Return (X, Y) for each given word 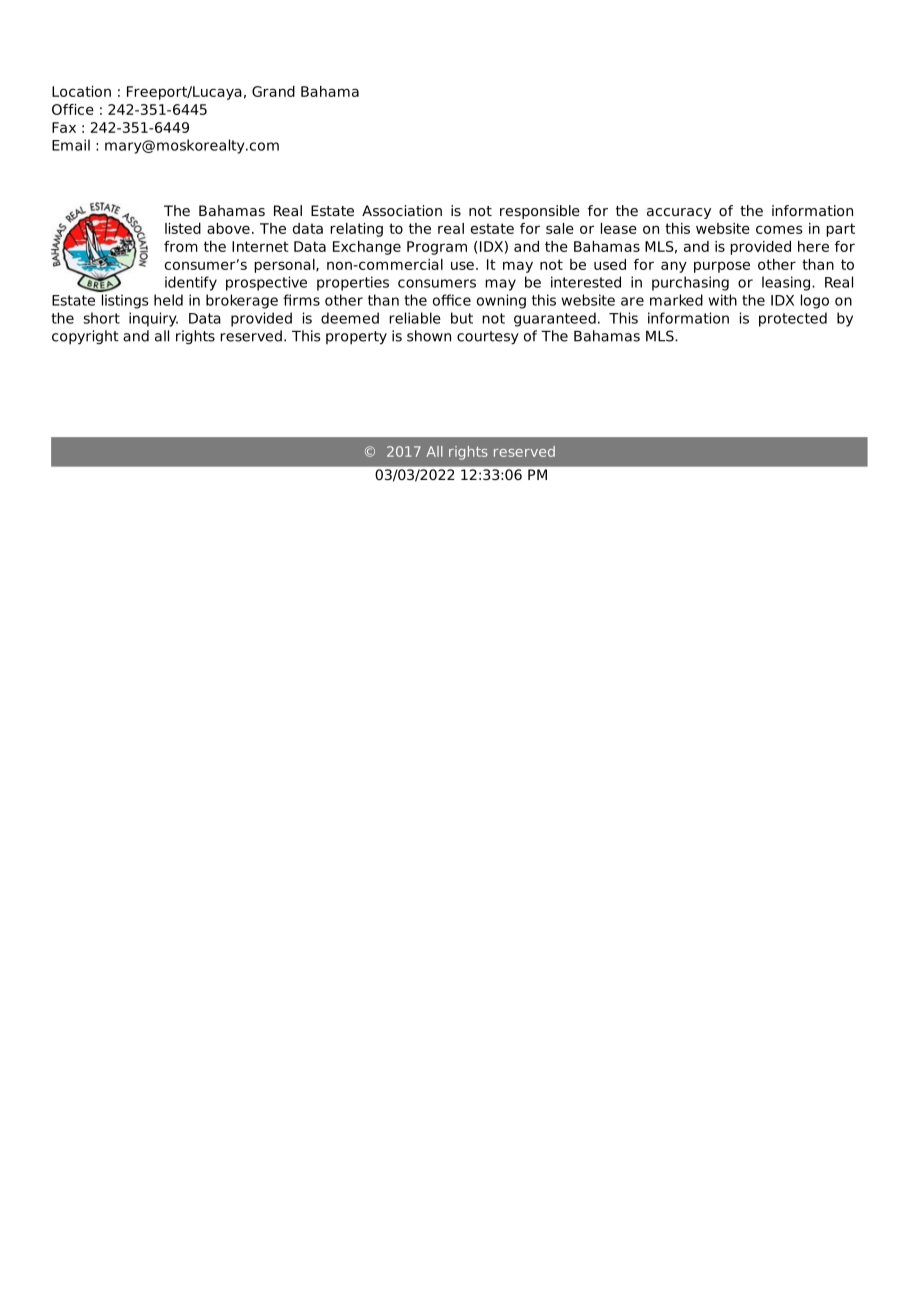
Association (402, 210)
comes (779, 229)
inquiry (153, 319)
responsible (540, 212)
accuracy (679, 213)
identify (191, 283)
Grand (273, 91)
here (813, 246)
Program (437, 248)
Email (71, 145)
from (181, 246)
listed (183, 228)
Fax (64, 127)
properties (353, 283)
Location (81, 91)
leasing (786, 283)
